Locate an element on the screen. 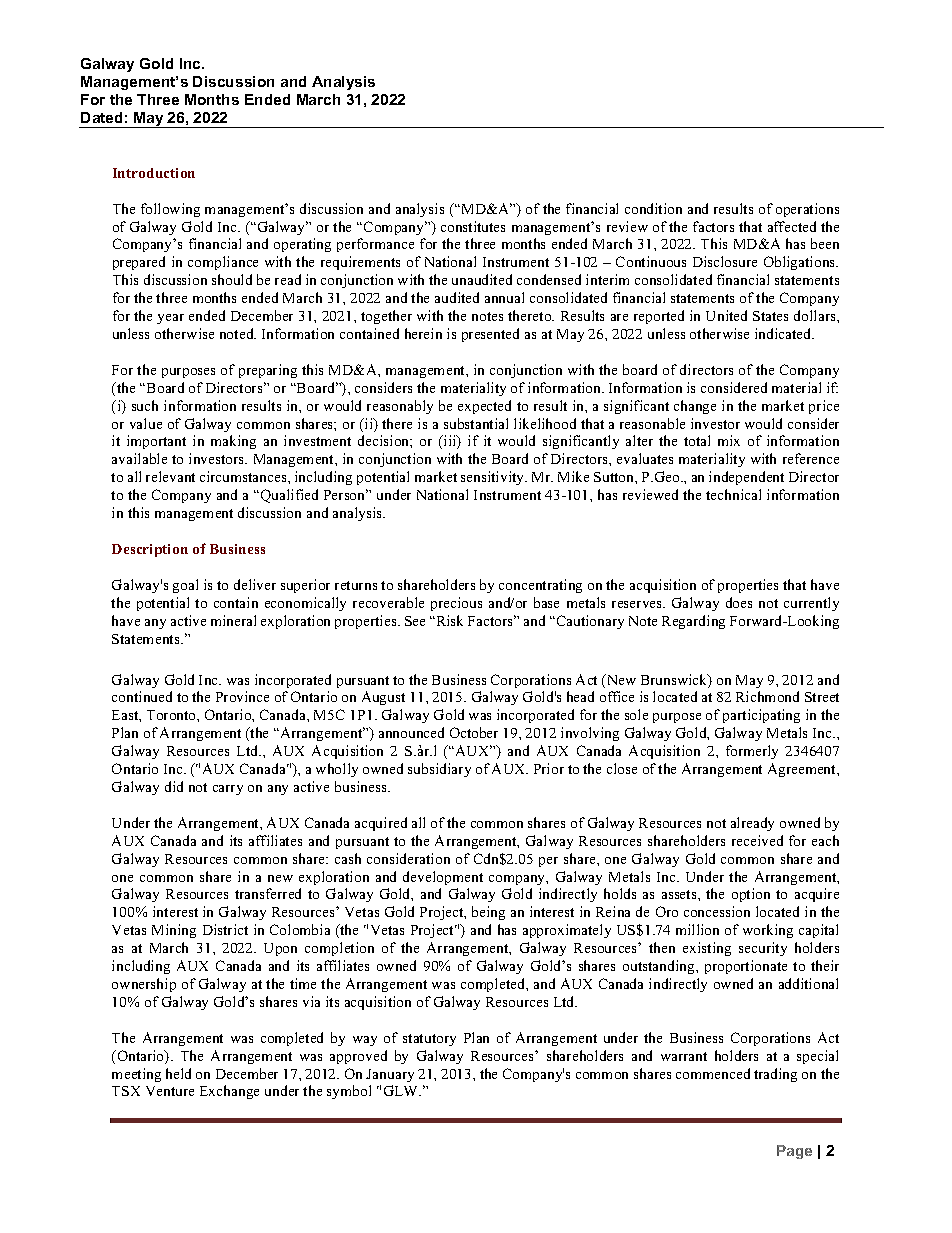 This screenshot has height=1233, width=952. constitutes is located at coordinates (473, 226).
